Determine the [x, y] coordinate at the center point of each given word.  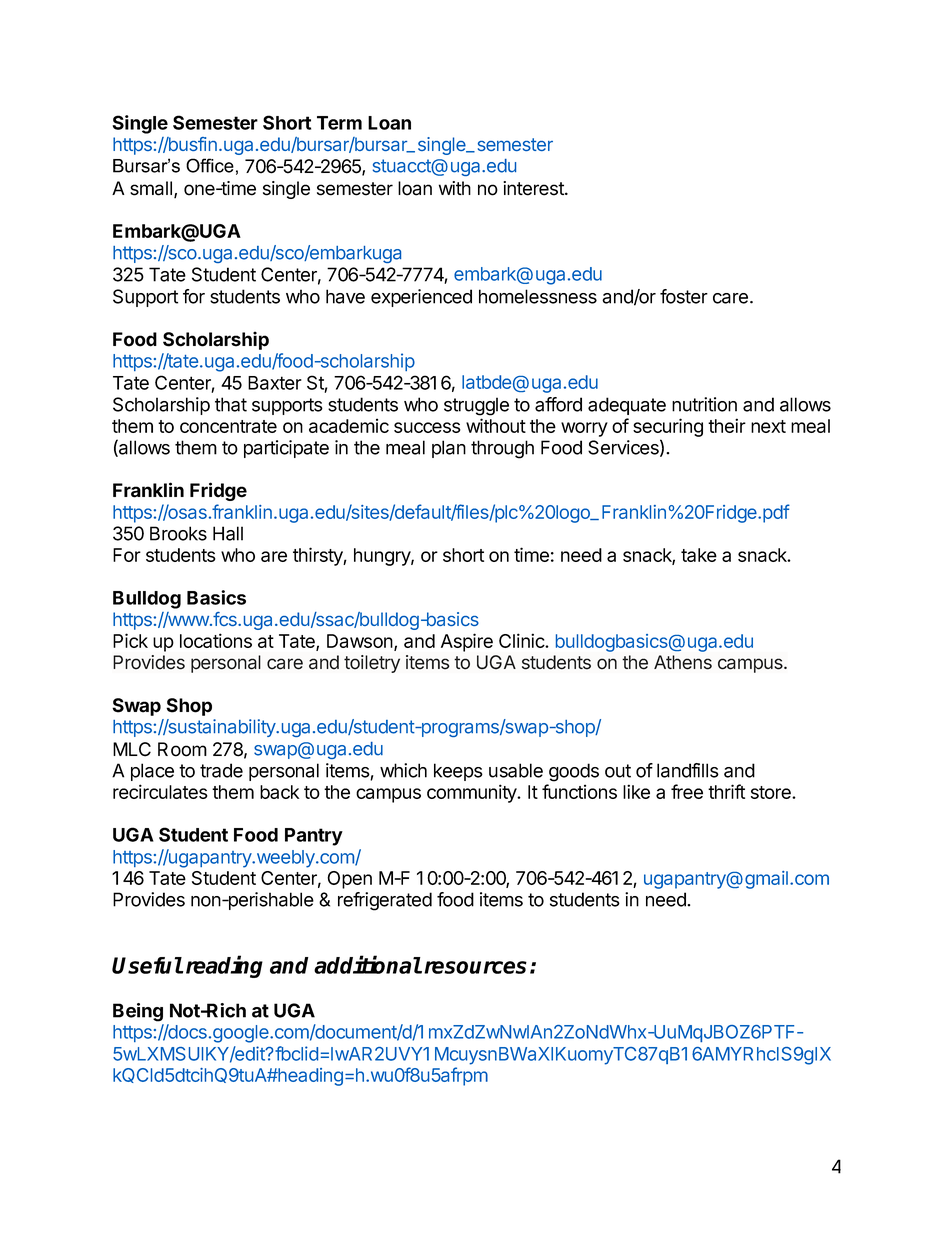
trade [221, 770]
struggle [476, 406]
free [687, 791]
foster [684, 296]
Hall [228, 533]
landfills [688, 770]
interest [534, 188]
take [699, 555]
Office [210, 165]
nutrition [704, 404]
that [231, 404]
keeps [458, 772]
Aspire [467, 642]
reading [224, 966]
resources [475, 967]
